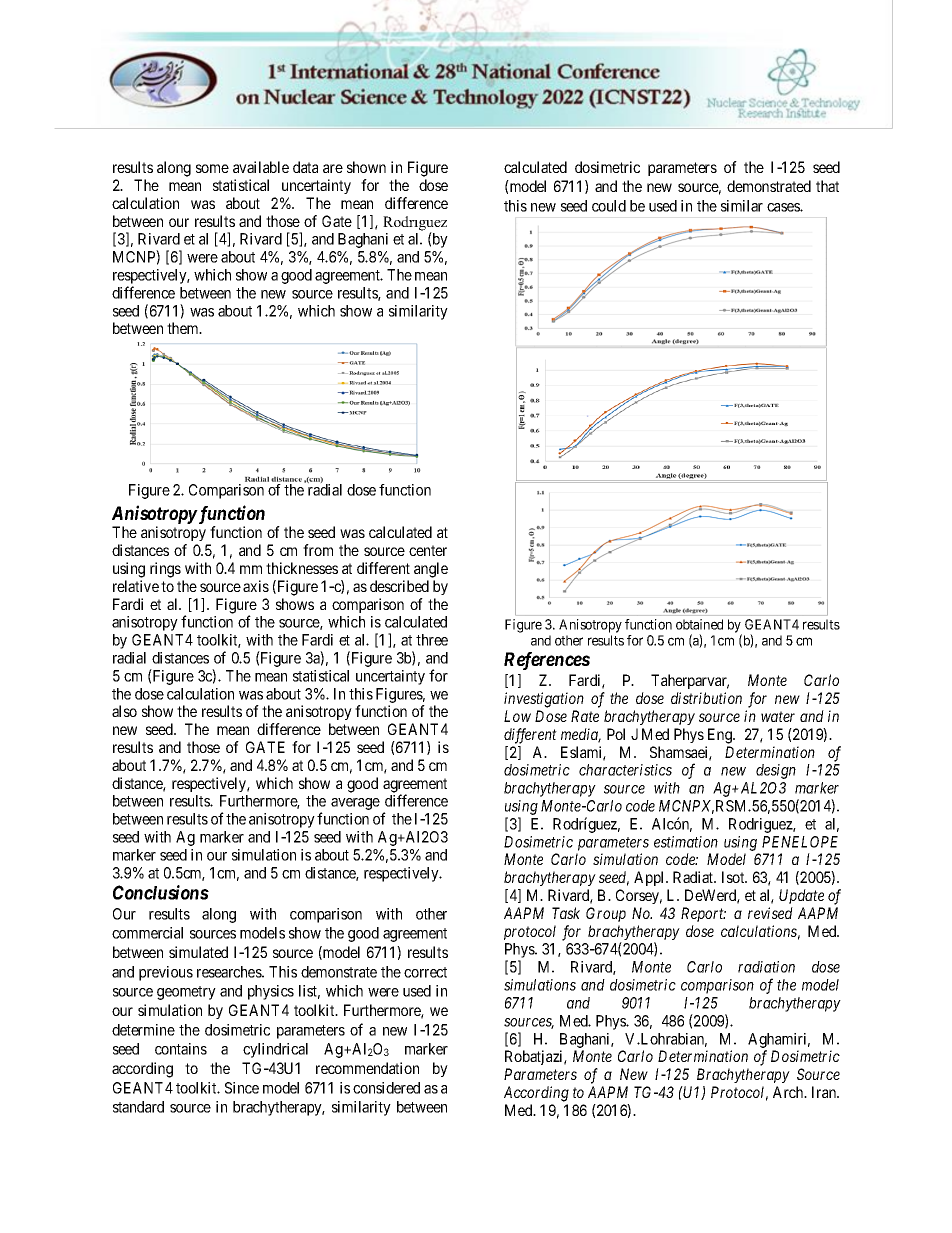 The height and width of the screenshot is (1233, 952). Describe the element at coordinates (212, 168) in the screenshot. I see `some` at that location.
